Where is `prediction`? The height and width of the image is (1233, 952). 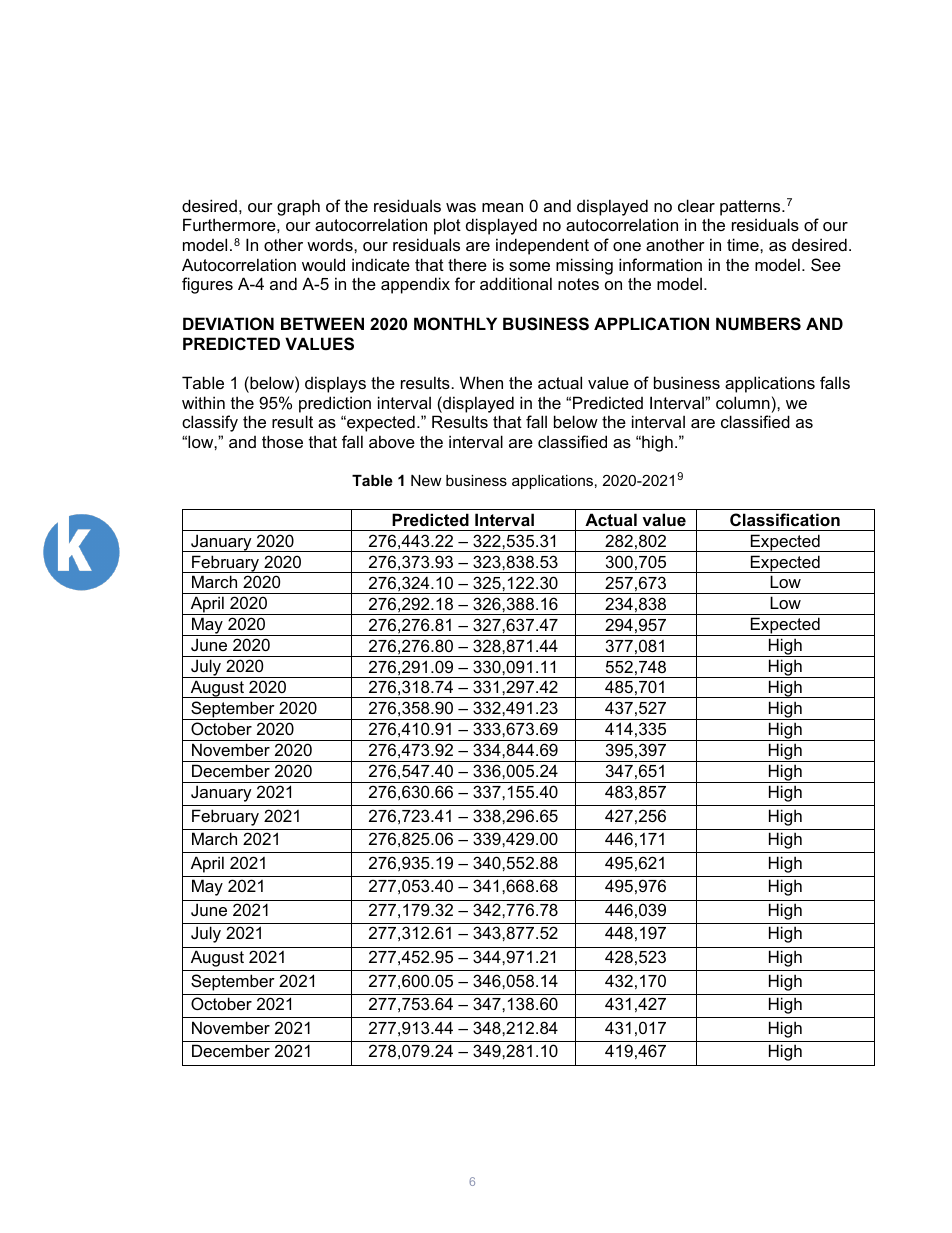 prediction is located at coordinates (335, 404).
